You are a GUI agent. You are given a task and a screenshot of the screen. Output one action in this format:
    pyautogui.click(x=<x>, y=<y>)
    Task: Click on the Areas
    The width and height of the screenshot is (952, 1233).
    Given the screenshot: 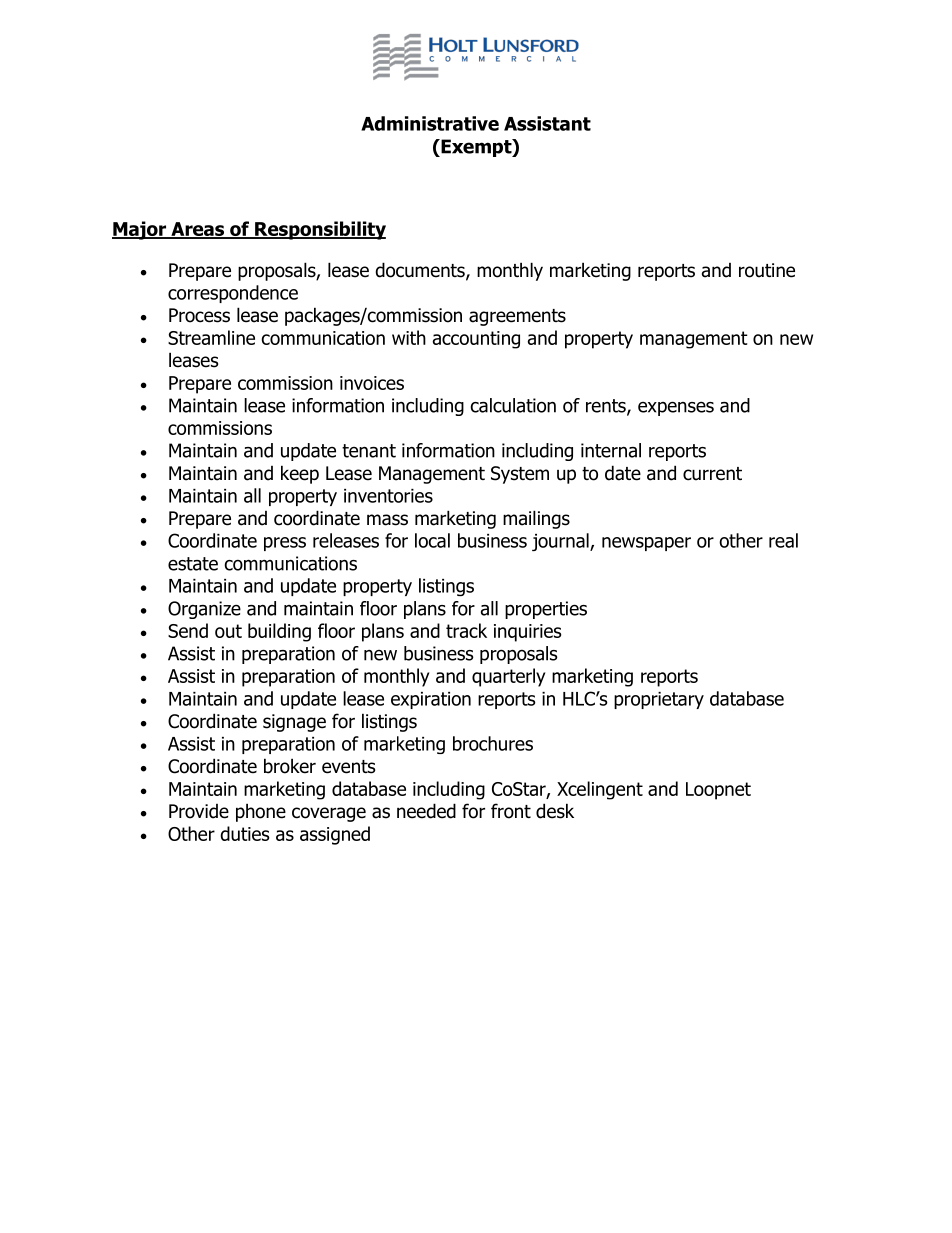 What is the action you would take?
    pyautogui.click(x=197, y=230)
